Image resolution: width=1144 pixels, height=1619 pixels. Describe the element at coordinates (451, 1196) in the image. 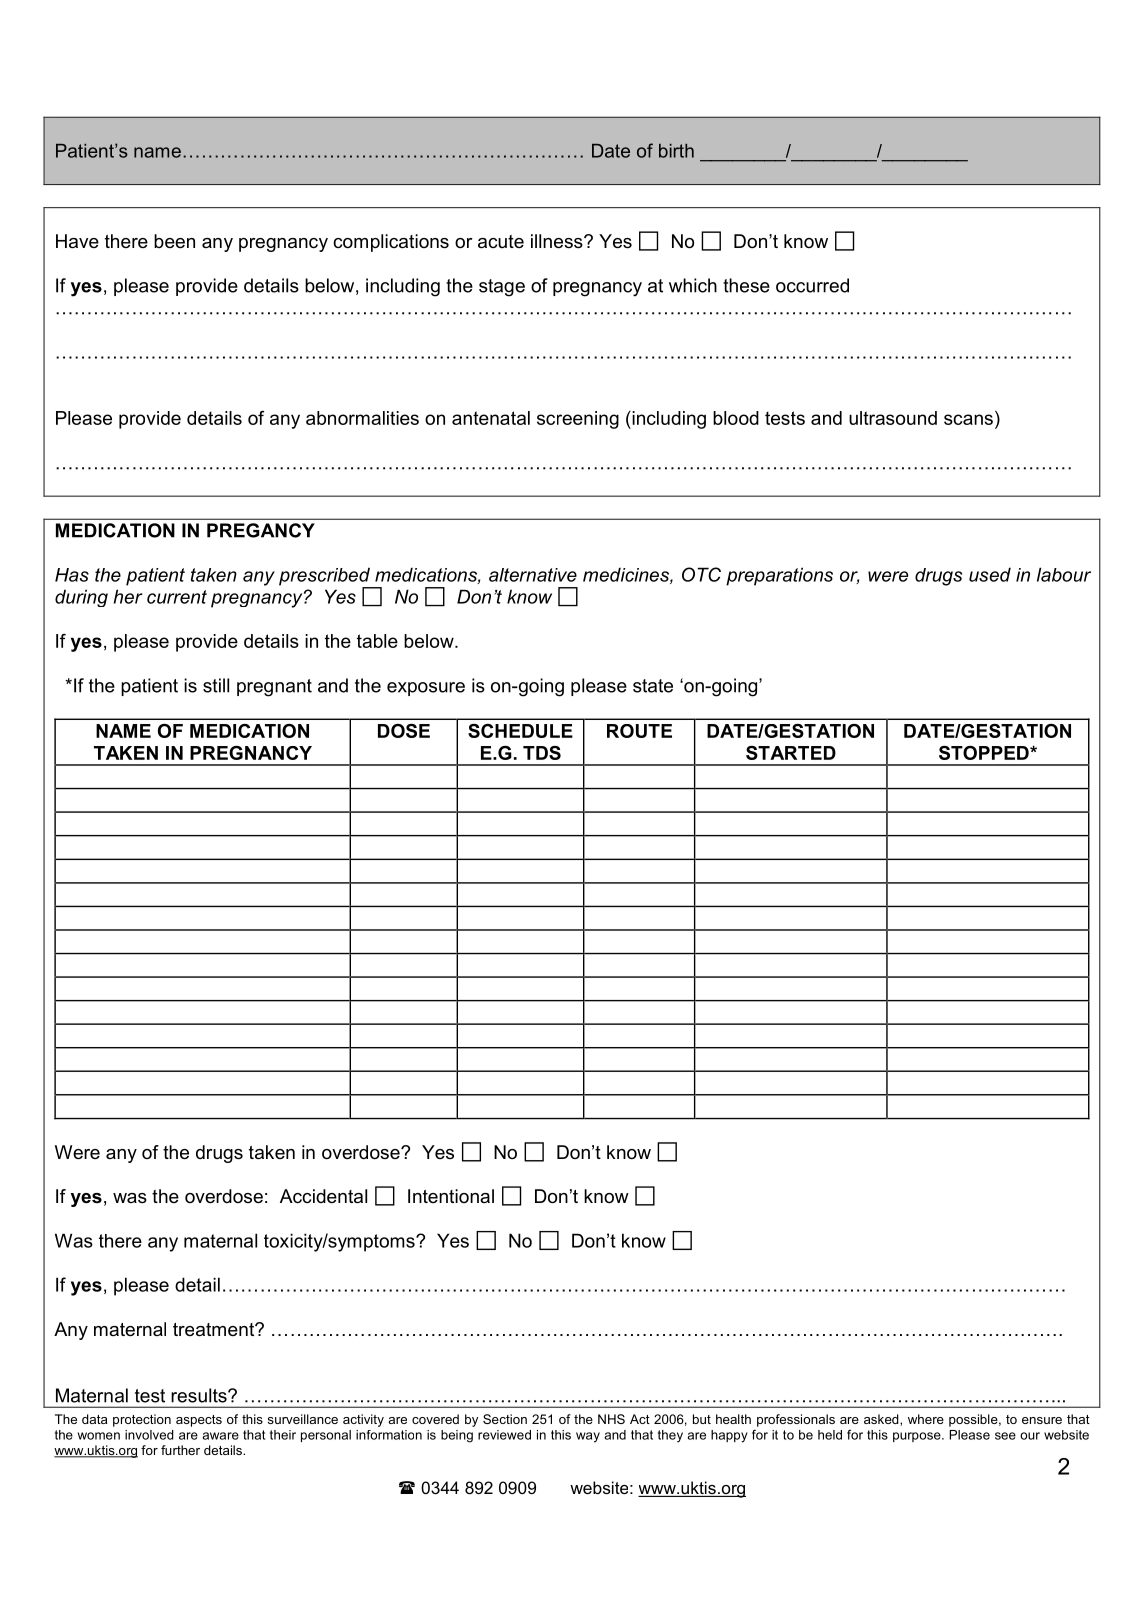

I see `Intentional` at that location.
